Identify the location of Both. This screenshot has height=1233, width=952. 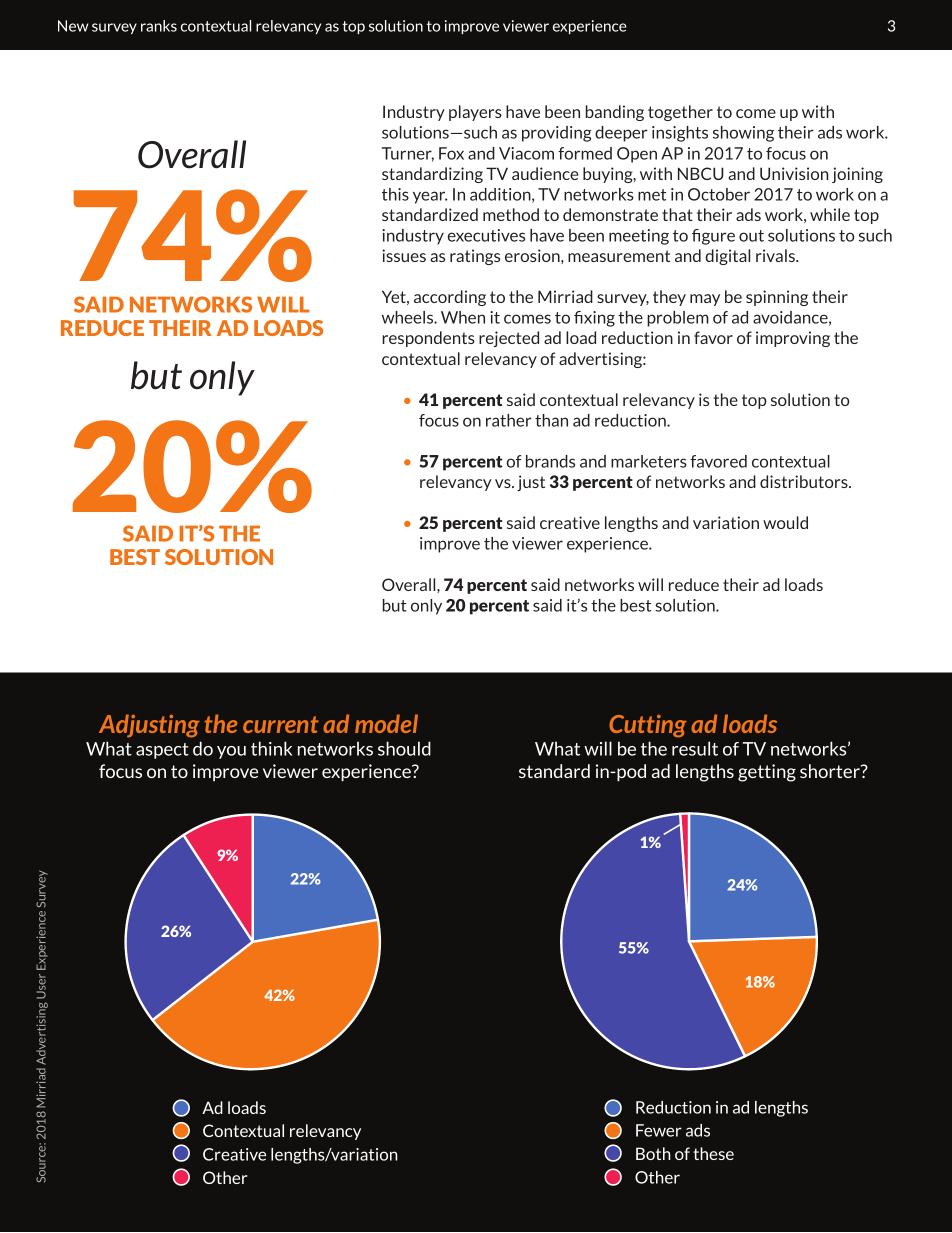
(653, 1153).
